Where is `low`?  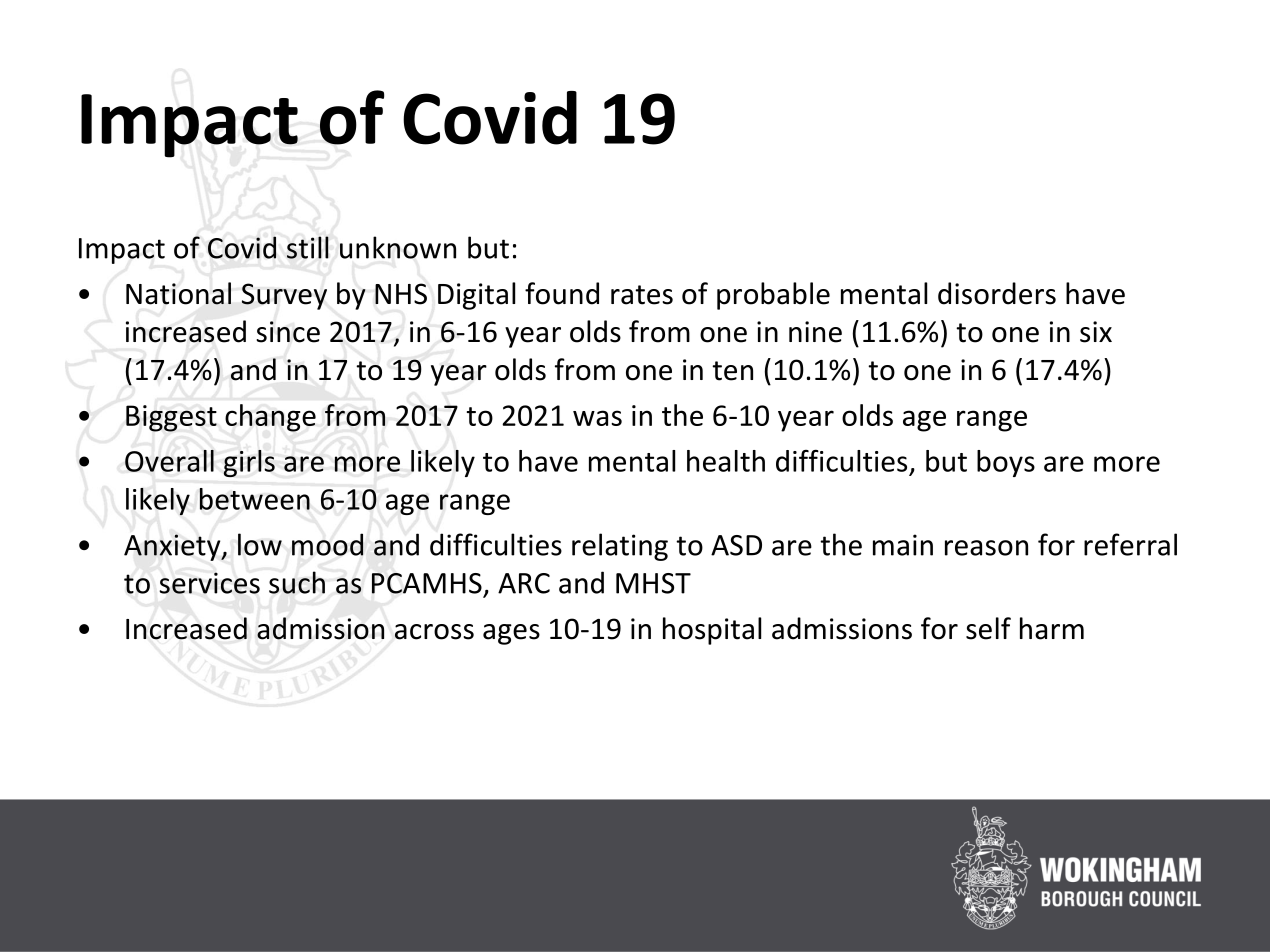 low is located at coordinates (260, 544).
